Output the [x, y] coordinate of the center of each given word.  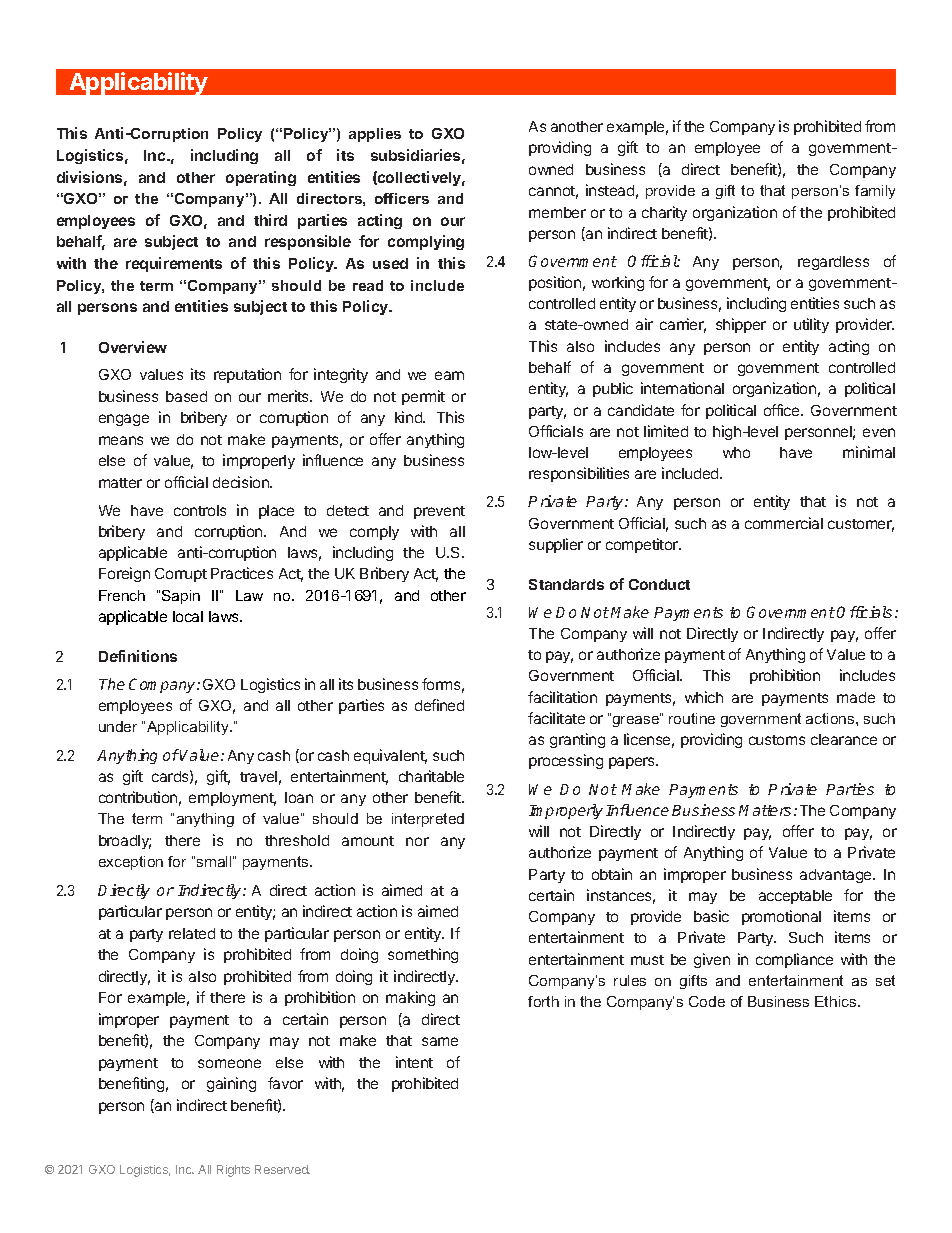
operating [261, 178]
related [192, 933]
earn [449, 375]
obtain [612, 874]
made [856, 697]
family [875, 192]
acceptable [795, 897]
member [557, 212]
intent [414, 1062]
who [736, 452]
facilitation [562, 697]
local [188, 616]
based [186, 396]
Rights [233, 1171]
